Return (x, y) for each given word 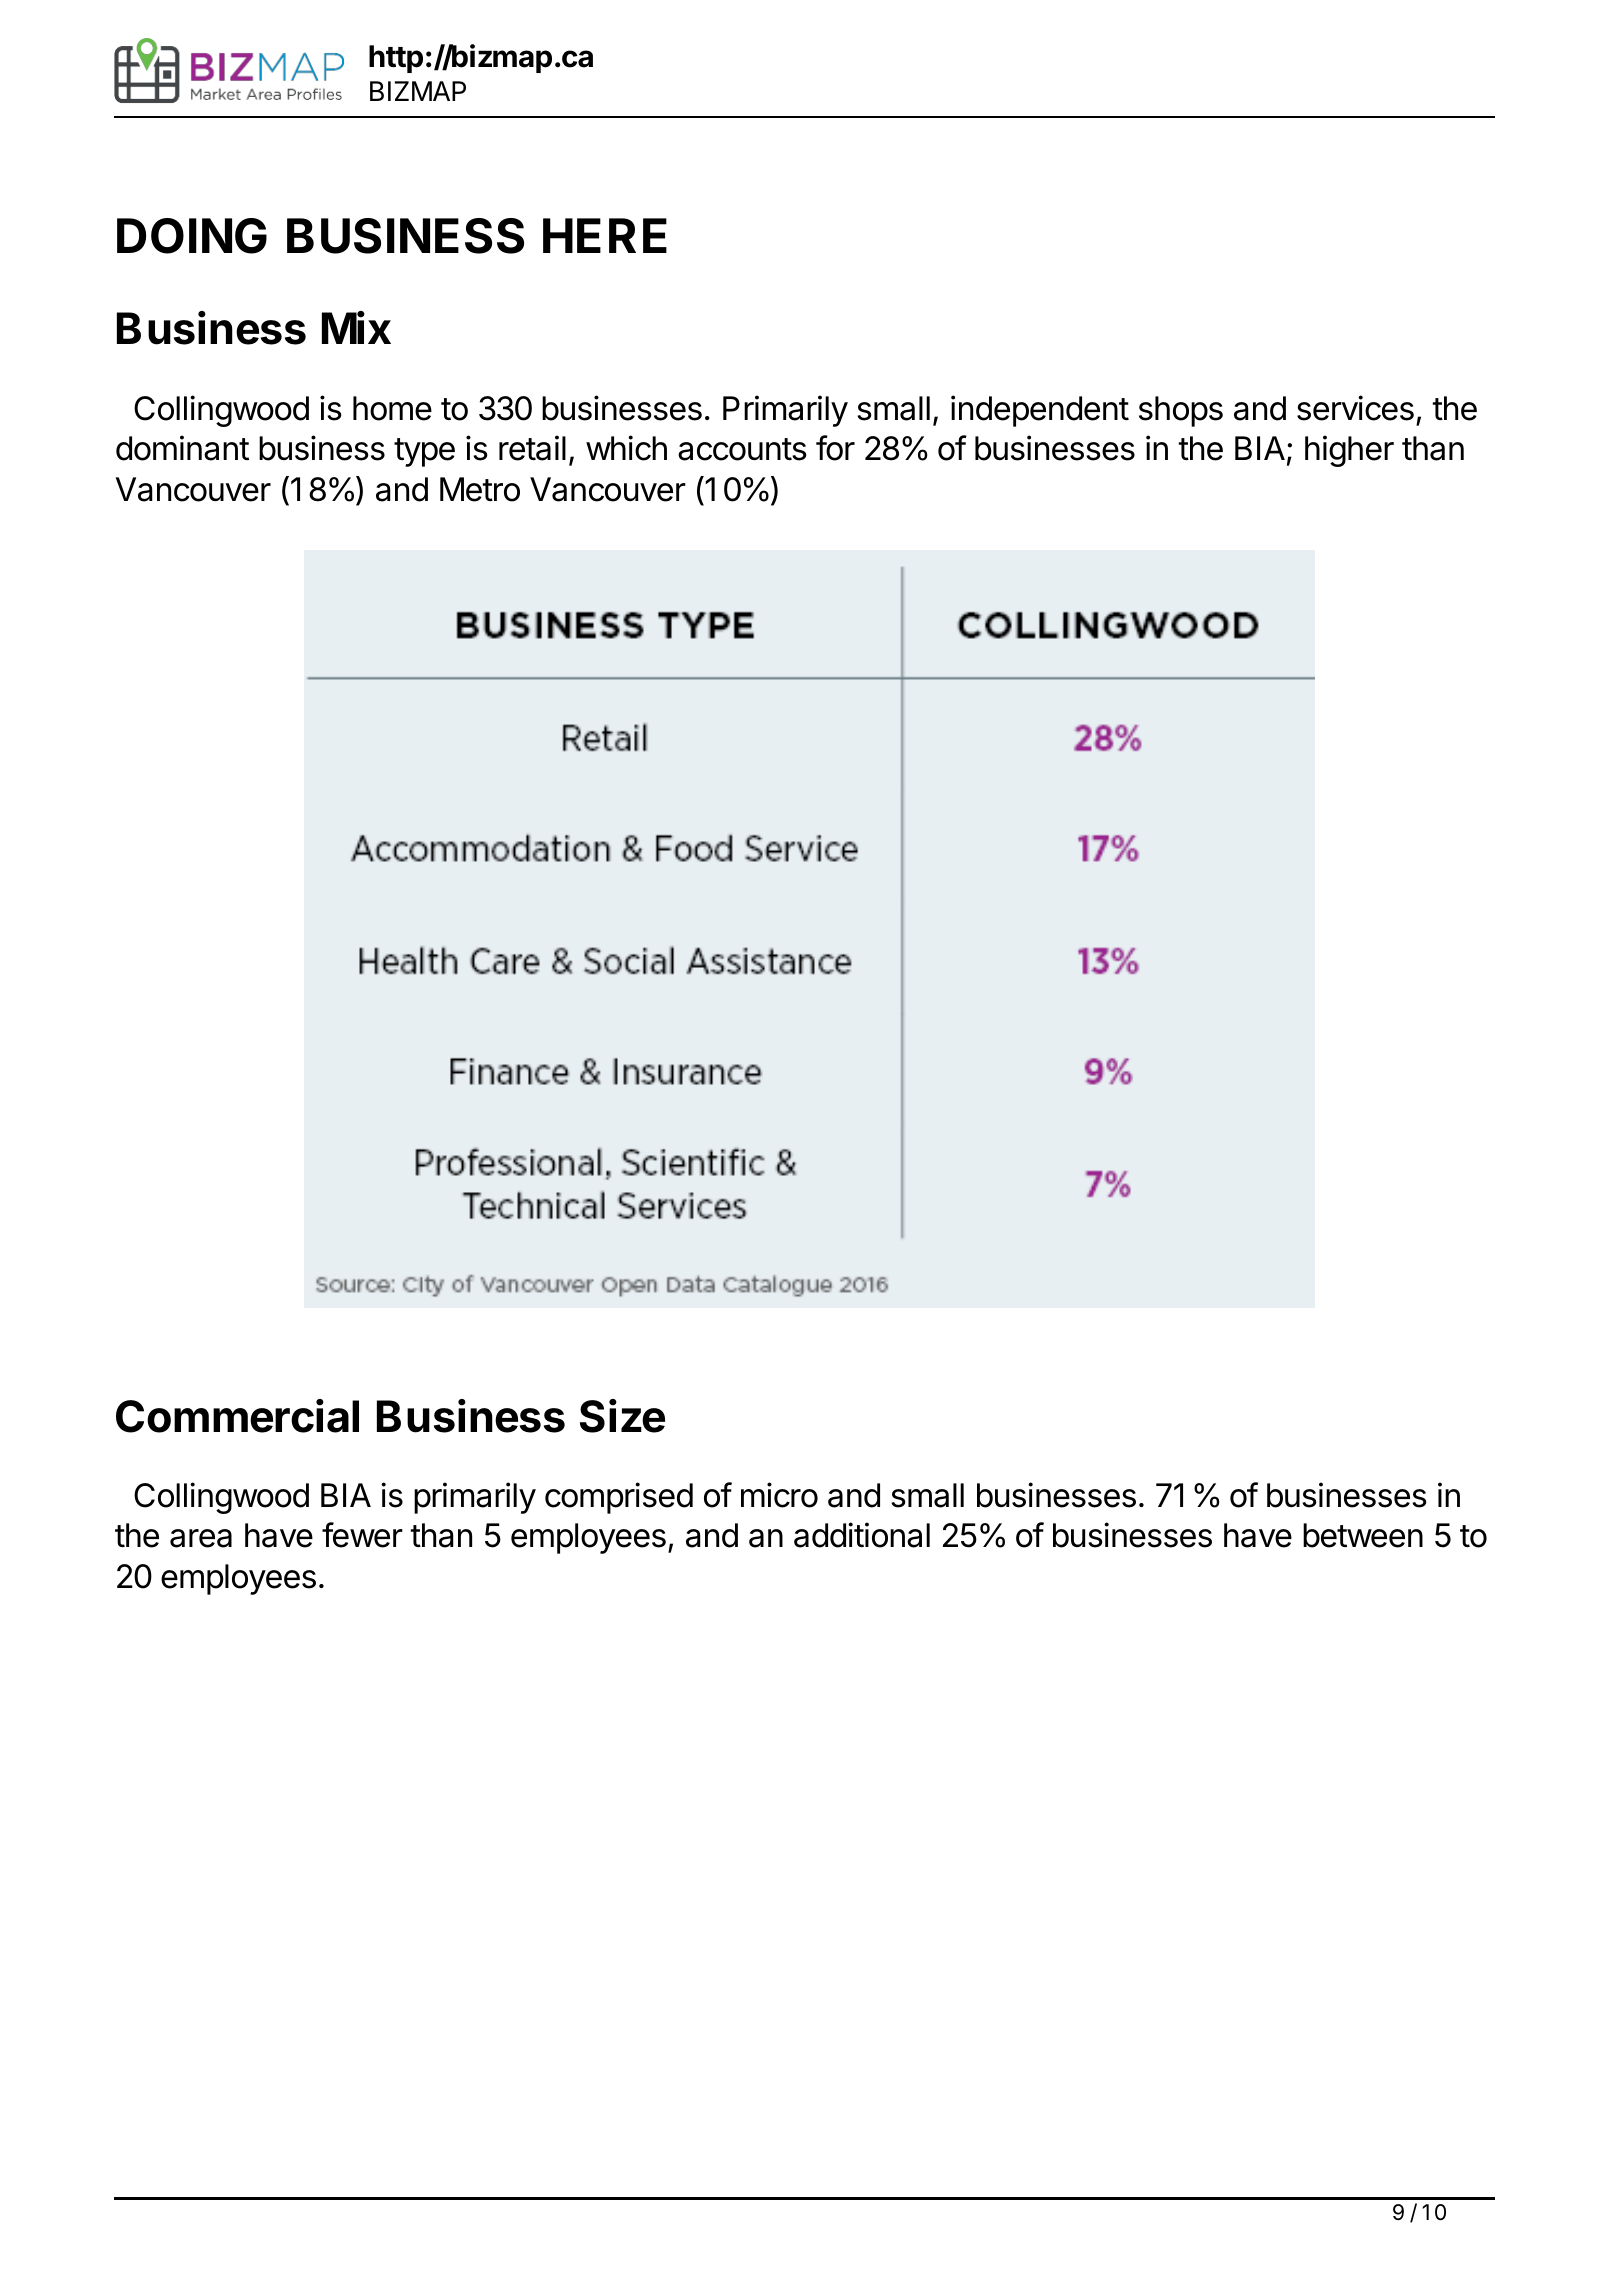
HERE (605, 235)
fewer (362, 1535)
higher (1349, 451)
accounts (742, 449)
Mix (356, 327)
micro (779, 1495)
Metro (480, 489)
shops (1181, 411)
